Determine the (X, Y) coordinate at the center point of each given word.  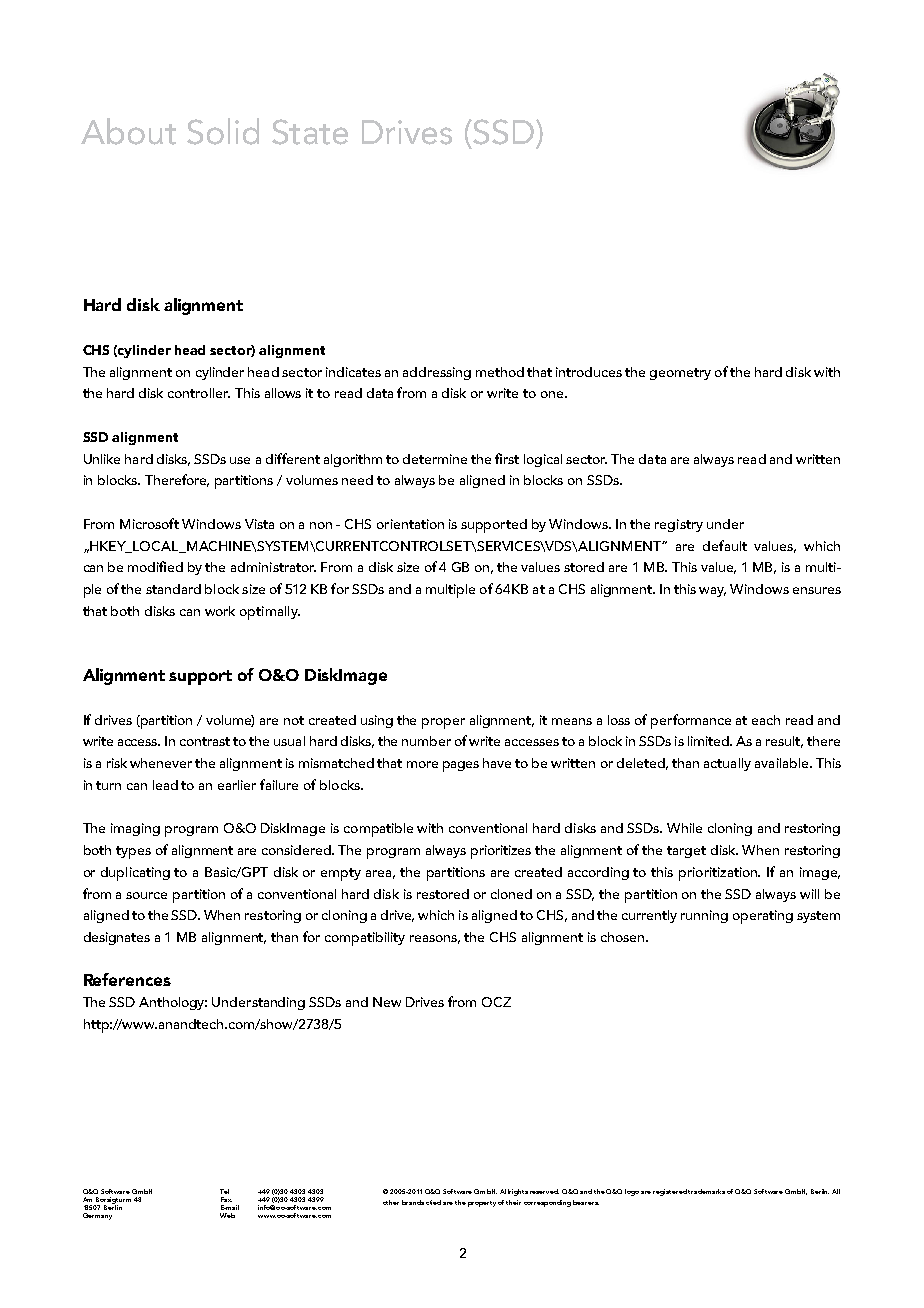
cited (433, 1202)
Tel (224, 1191)
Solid (223, 131)
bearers (586, 1202)
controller (199, 393)
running (704, 916)
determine (435, 459)
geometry (680, 374)
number (426, 741)
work (220, 611)
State (310, 132)
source (146, 895)
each (766, 720)
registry (679, 525)
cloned (511, 894)
